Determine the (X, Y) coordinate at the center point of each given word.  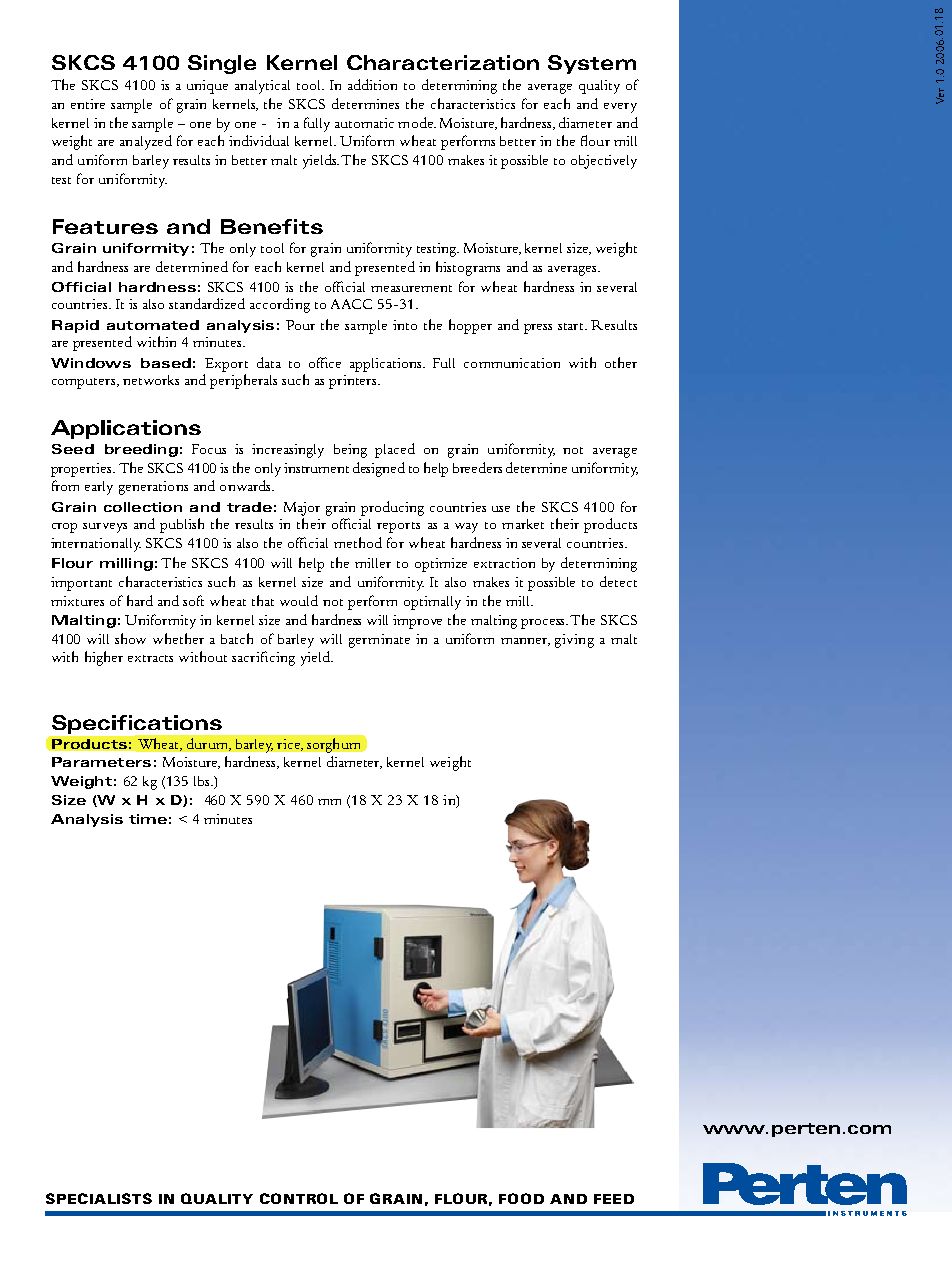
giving (574, 641)
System (592, 64)
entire (88, 104)
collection (143, 507)
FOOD (521, 1198)
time (148, 819)
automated (153, 325)
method (358, 542)
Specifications (137, 724)
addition (372, 84)
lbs (203, 781)
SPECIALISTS (99, 1198)
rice (290, 745)
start (572, 326)
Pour (300, 325)
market (523, 524)
